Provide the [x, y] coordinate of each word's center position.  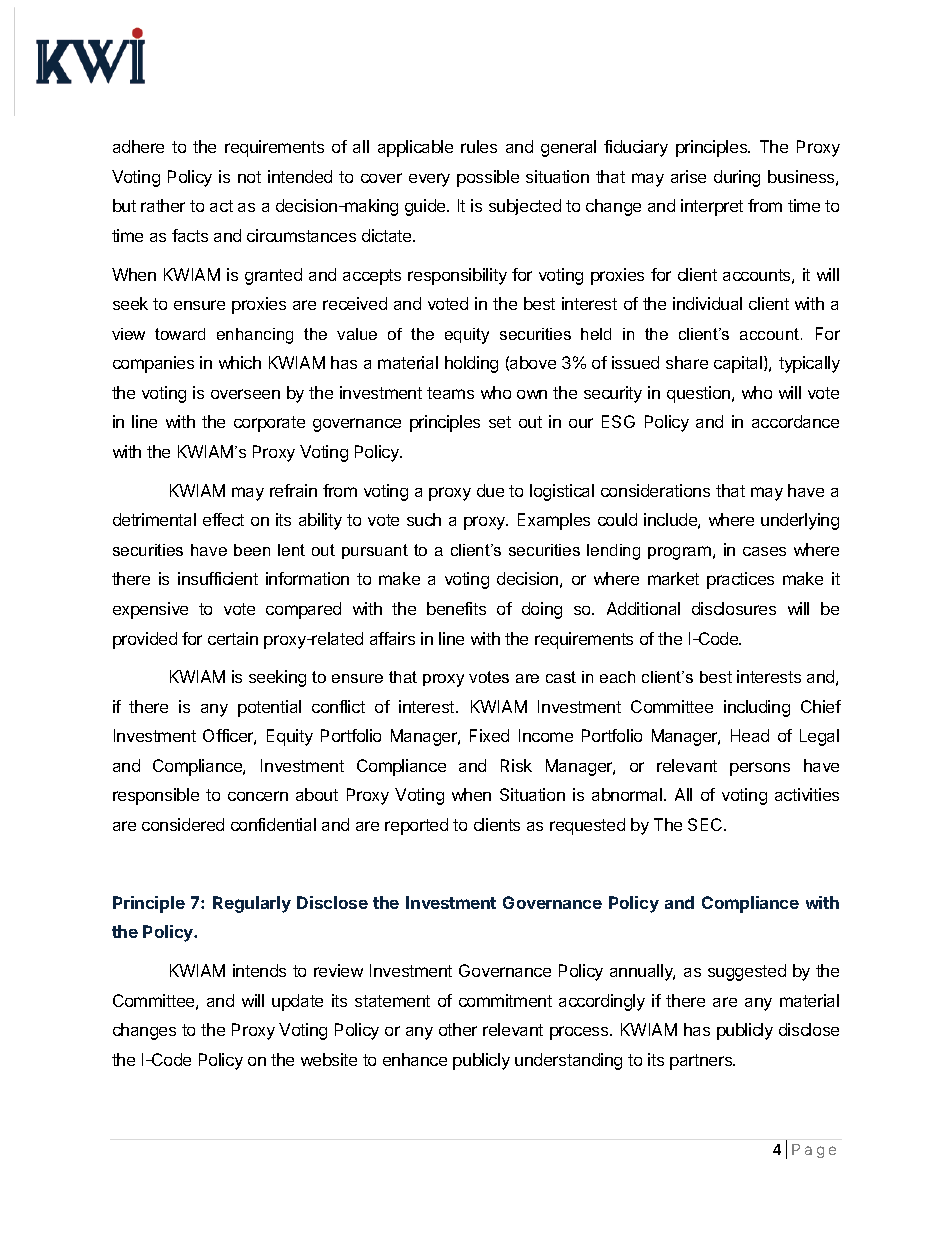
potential [269, 708]
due [490, 490]
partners [702, 1062]
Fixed [489, 735]
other [458, 1029]
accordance [795, 421]
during [737, 178]
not [249, 177]
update [297, 1002]
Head [750, 735]
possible [488, 178]
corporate [269, 424]
